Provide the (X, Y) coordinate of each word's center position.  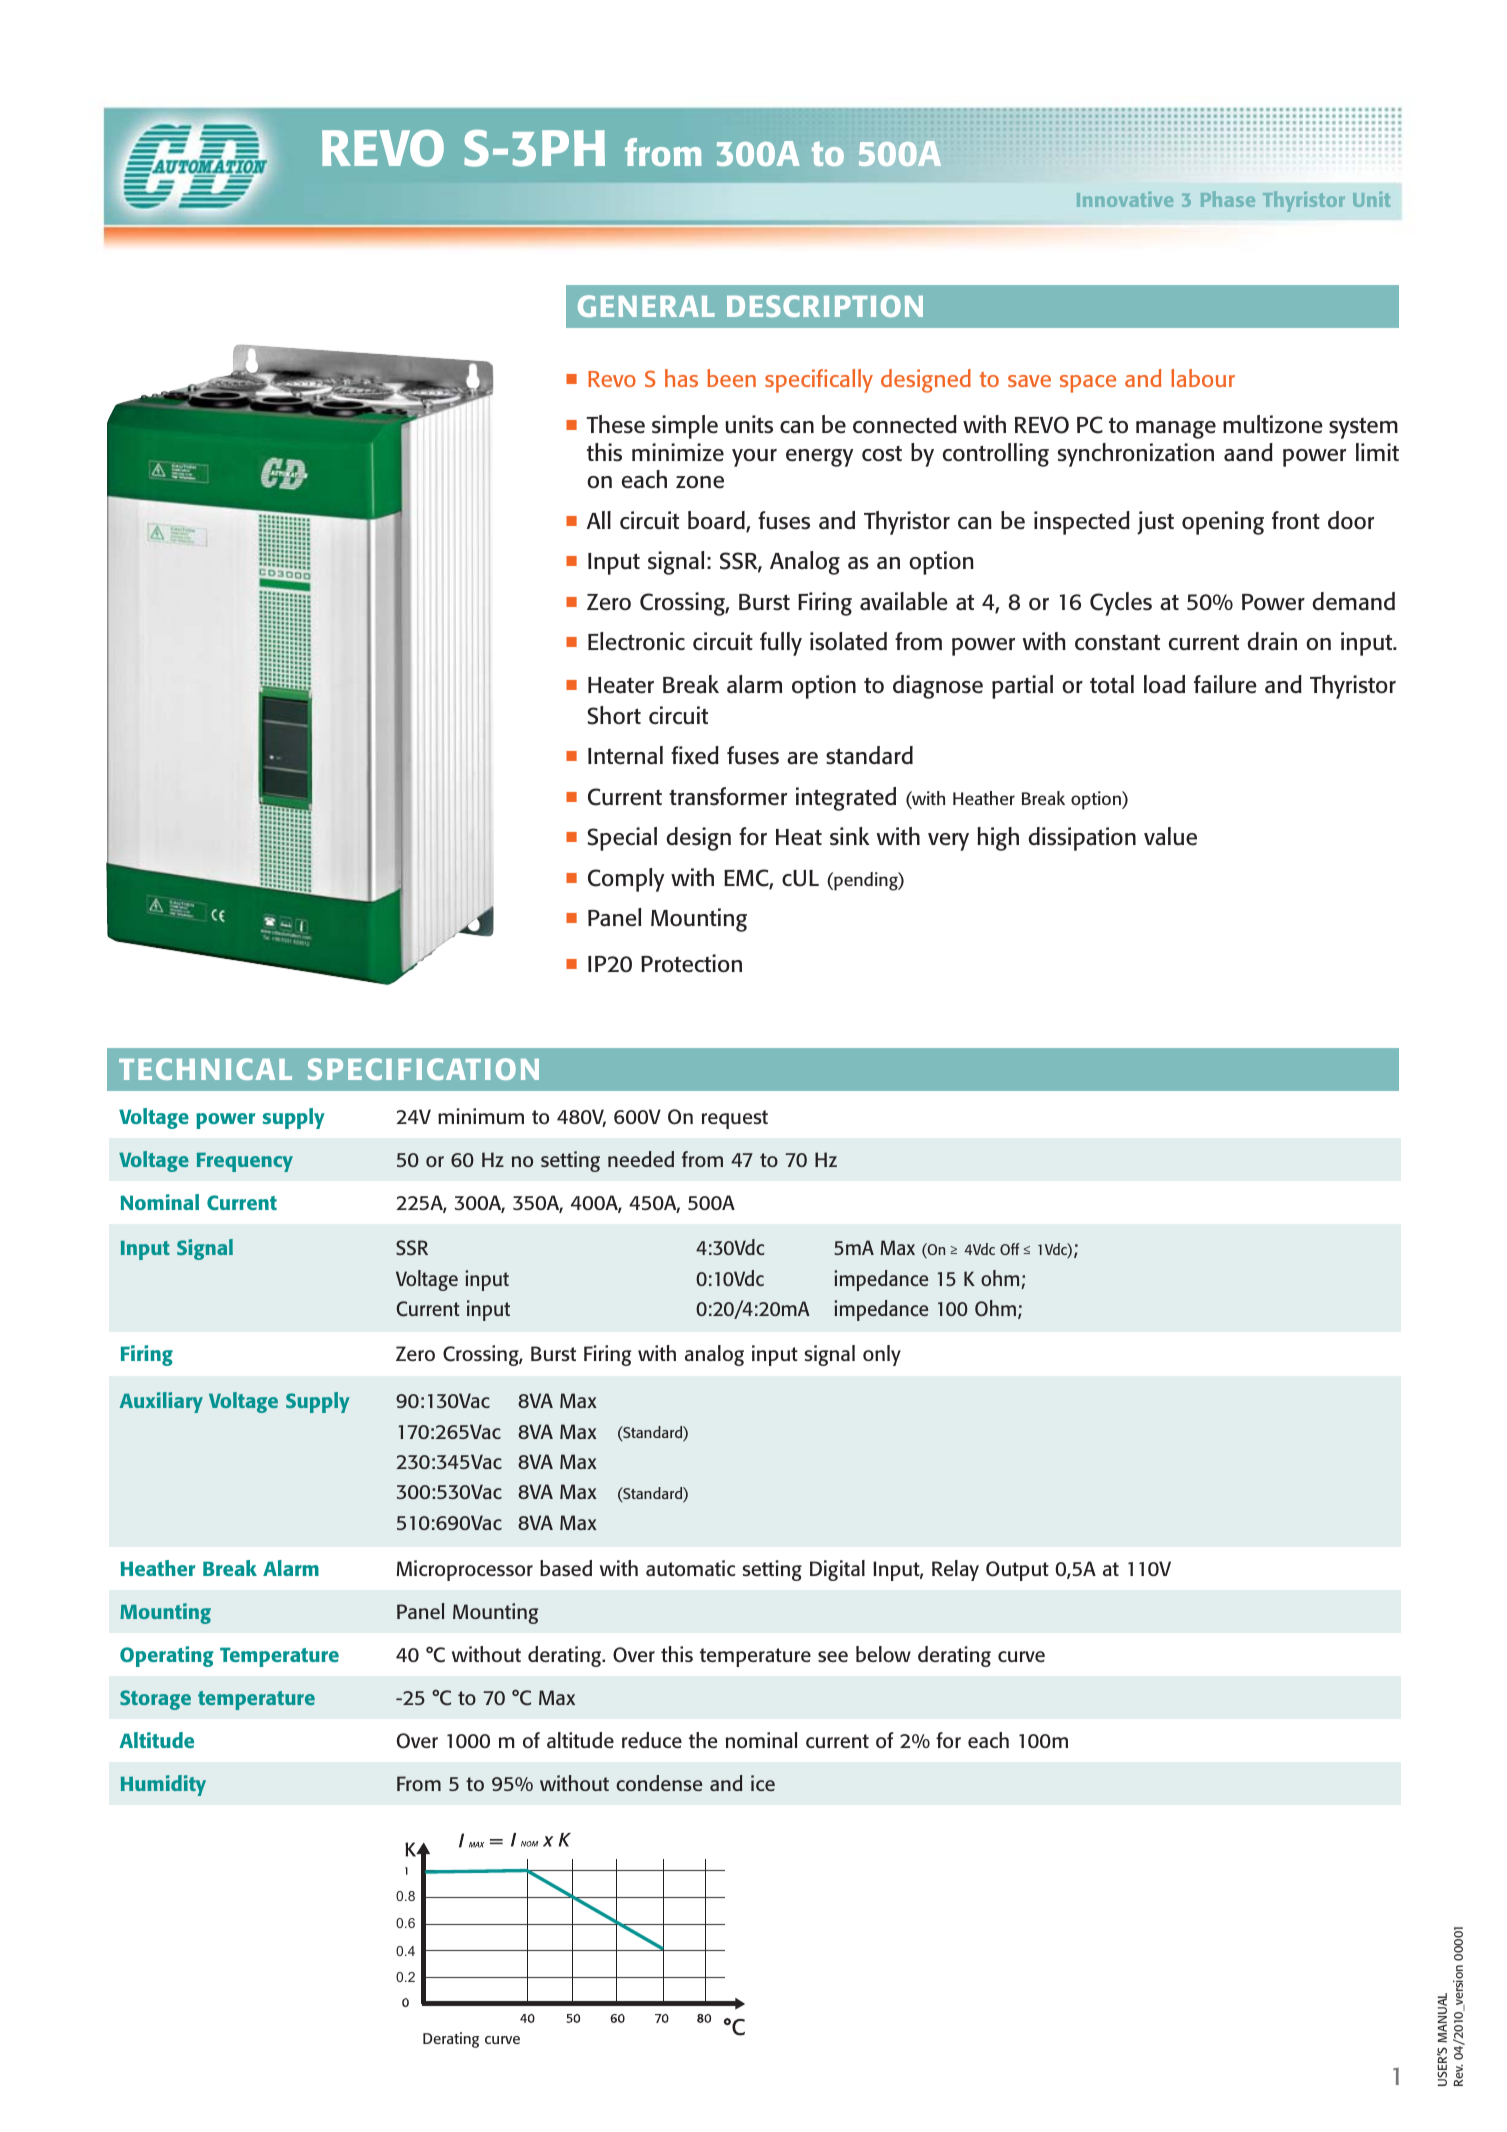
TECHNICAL (205, 1069)
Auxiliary (161, 1402)
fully (781, 644)
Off (1009, 1249)
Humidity (163, 1785)
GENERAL (646, 306)
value (1170, 836)
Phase (1228, 199)
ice (763, 1783)
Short (614, 715)
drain (1272, 641)
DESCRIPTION (825, 306)
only (882, 1355)
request (735, 1119)
